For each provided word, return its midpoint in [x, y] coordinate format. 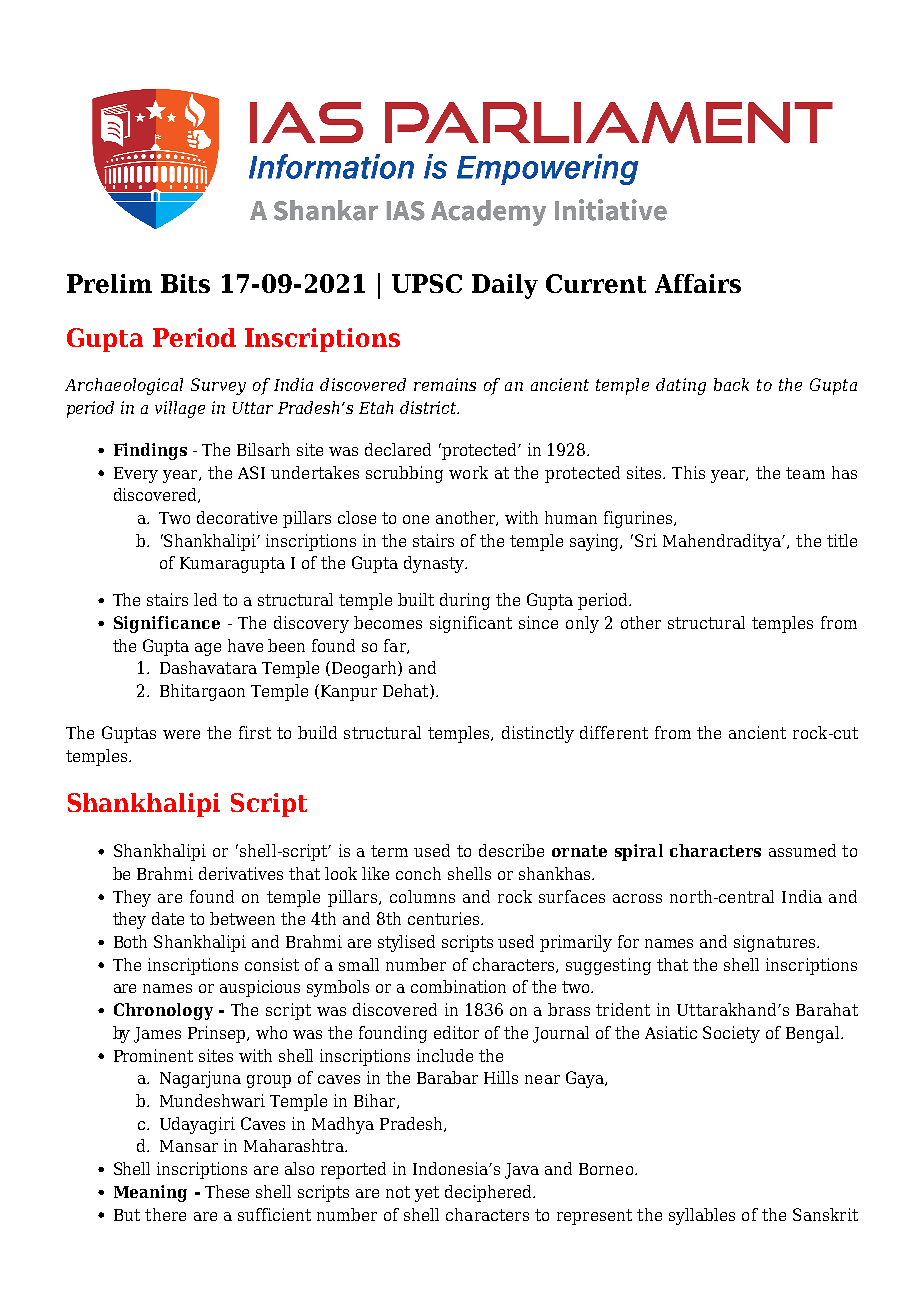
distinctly [538, 734]
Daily [505, 286]
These [227, 1191]
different [614, 732]
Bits [185, 283]
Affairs [698, 283]
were [181, 734]
